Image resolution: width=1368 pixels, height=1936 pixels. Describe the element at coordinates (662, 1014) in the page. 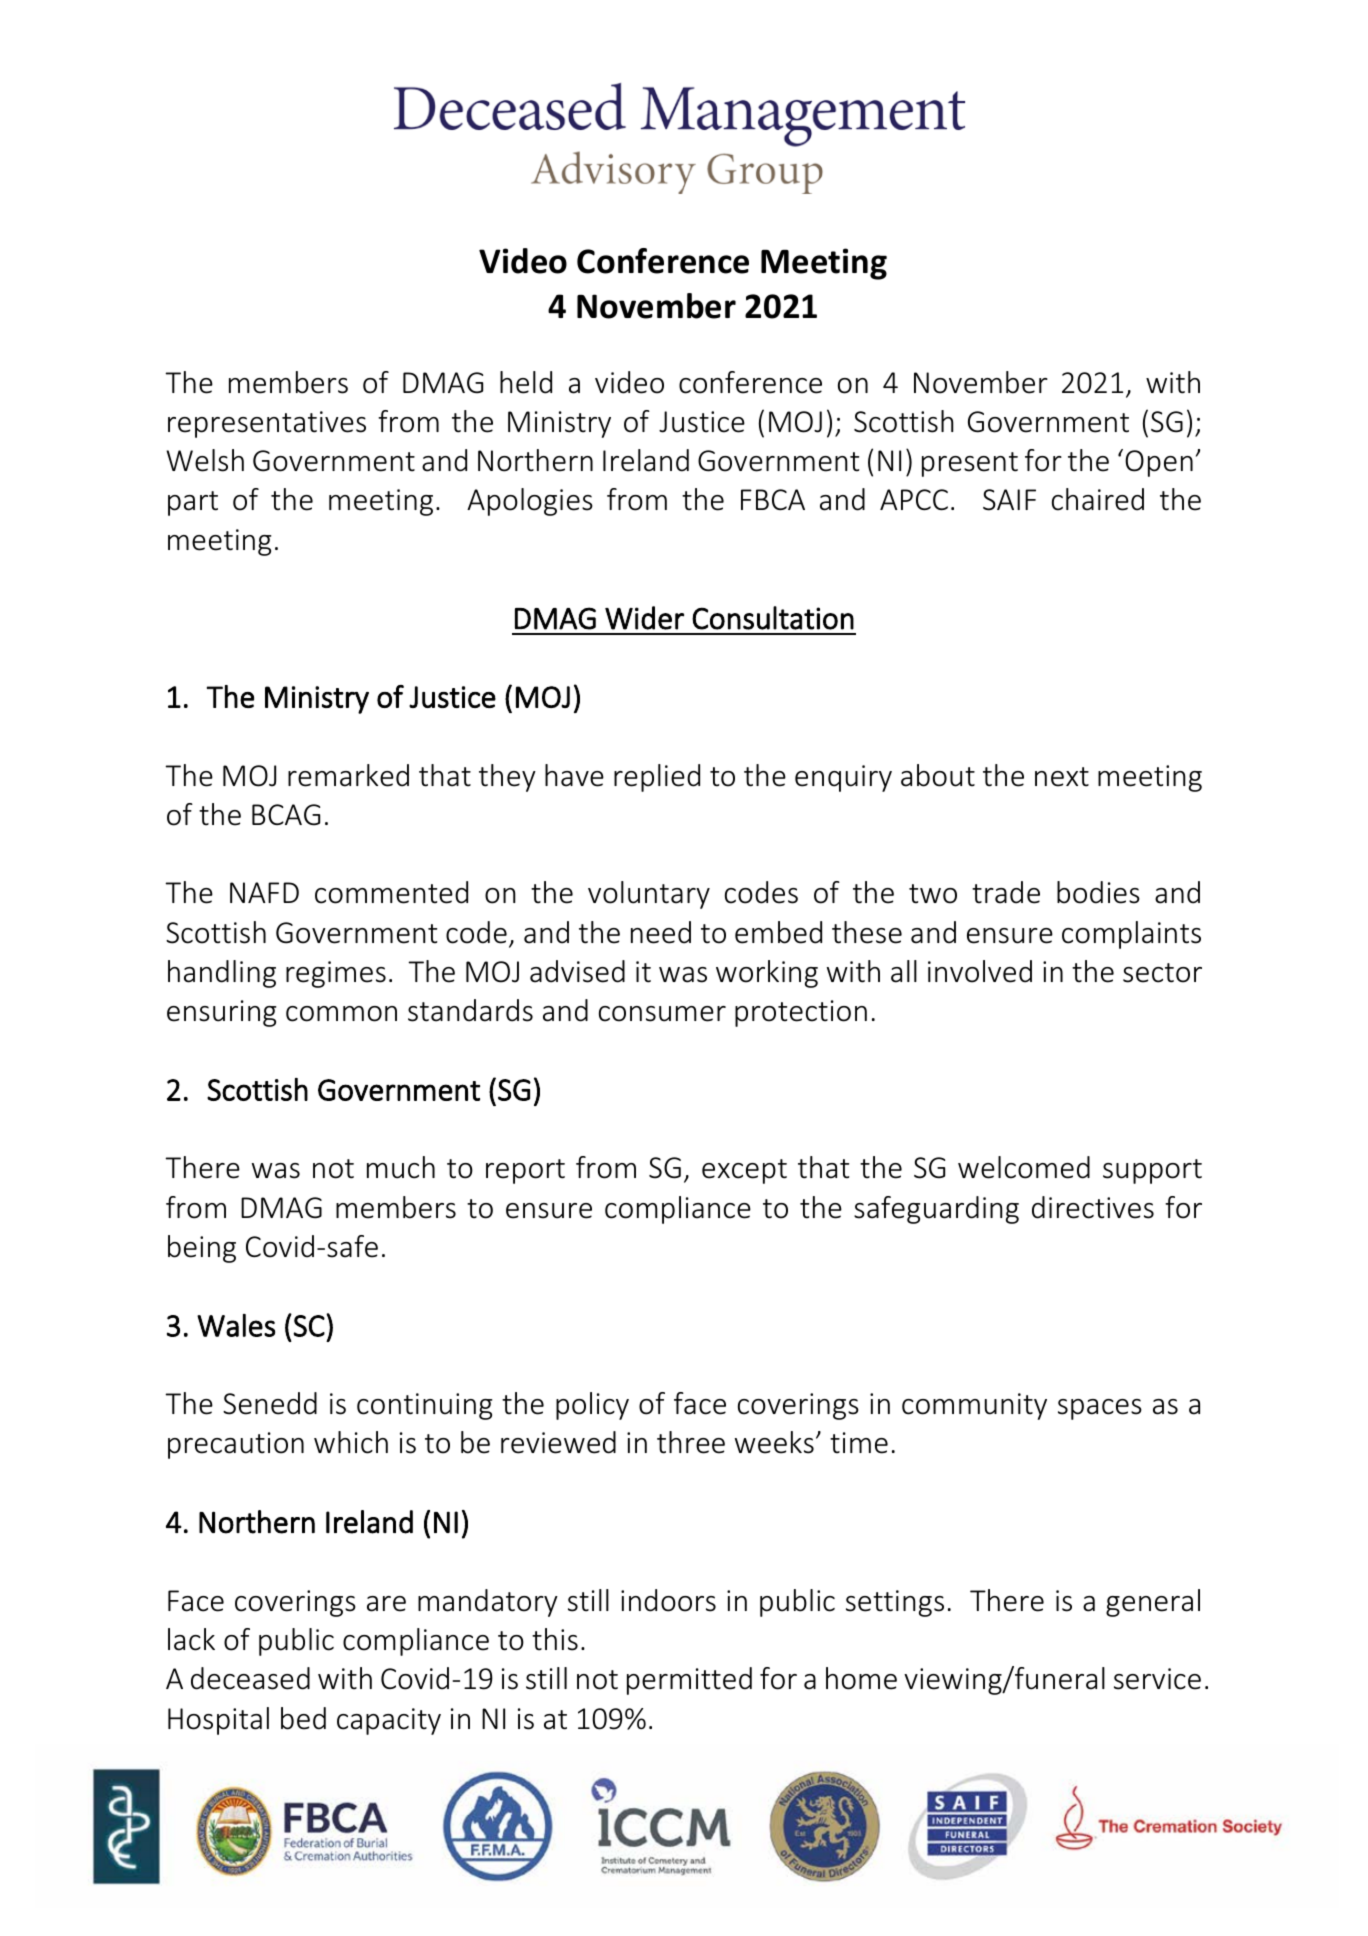

I see `consumer` at that location.
